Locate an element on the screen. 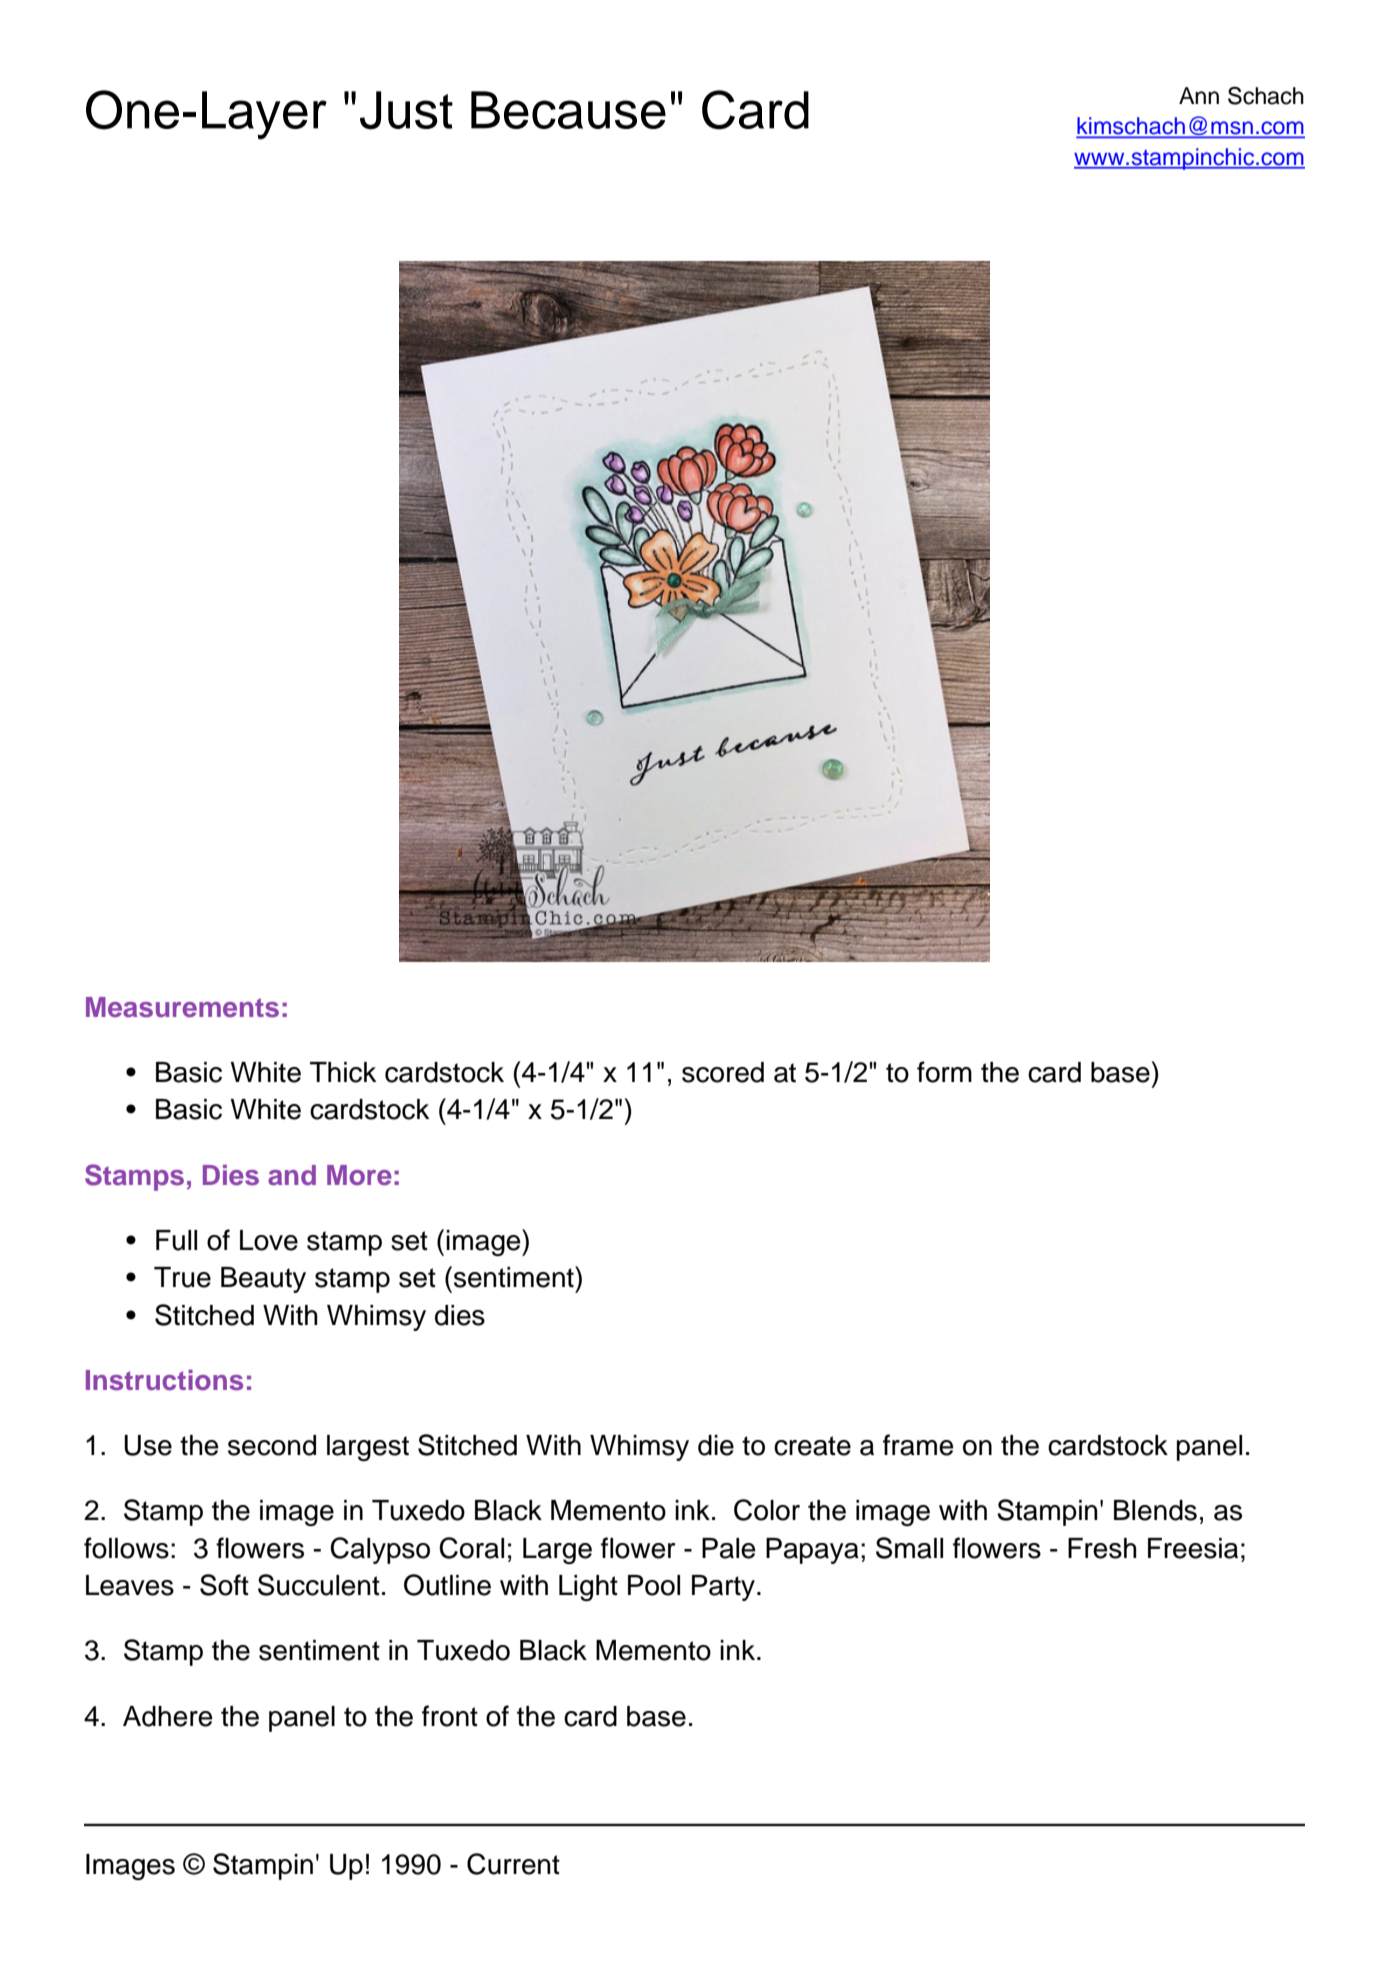 The width and height of the screenshot is (1389, 1965). Ann is located at coordinates (1199, 95).
